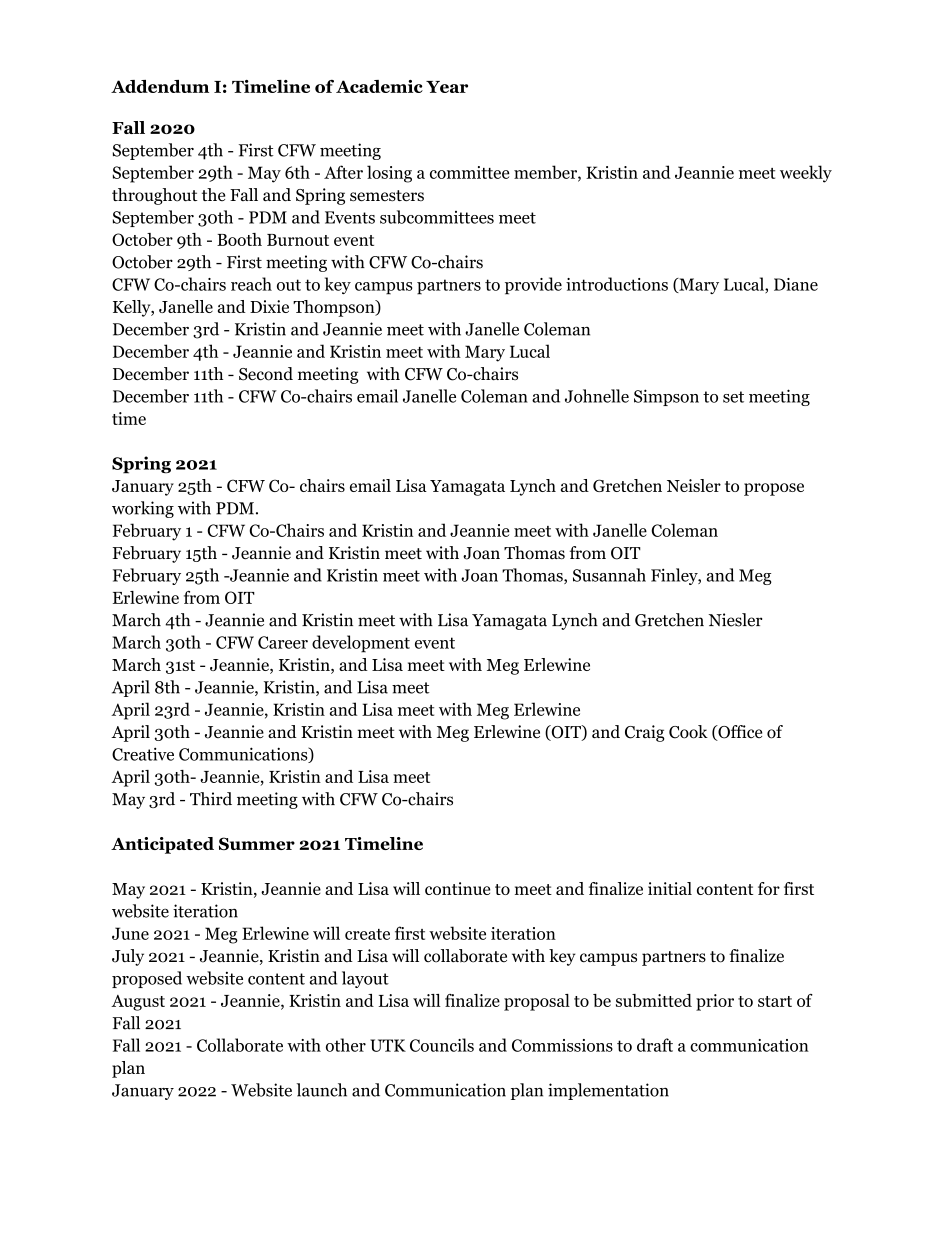  What do you see at coordinates (655, 1045) in the screenshot?
I see `draft` at bounding box center [655, 1045].
